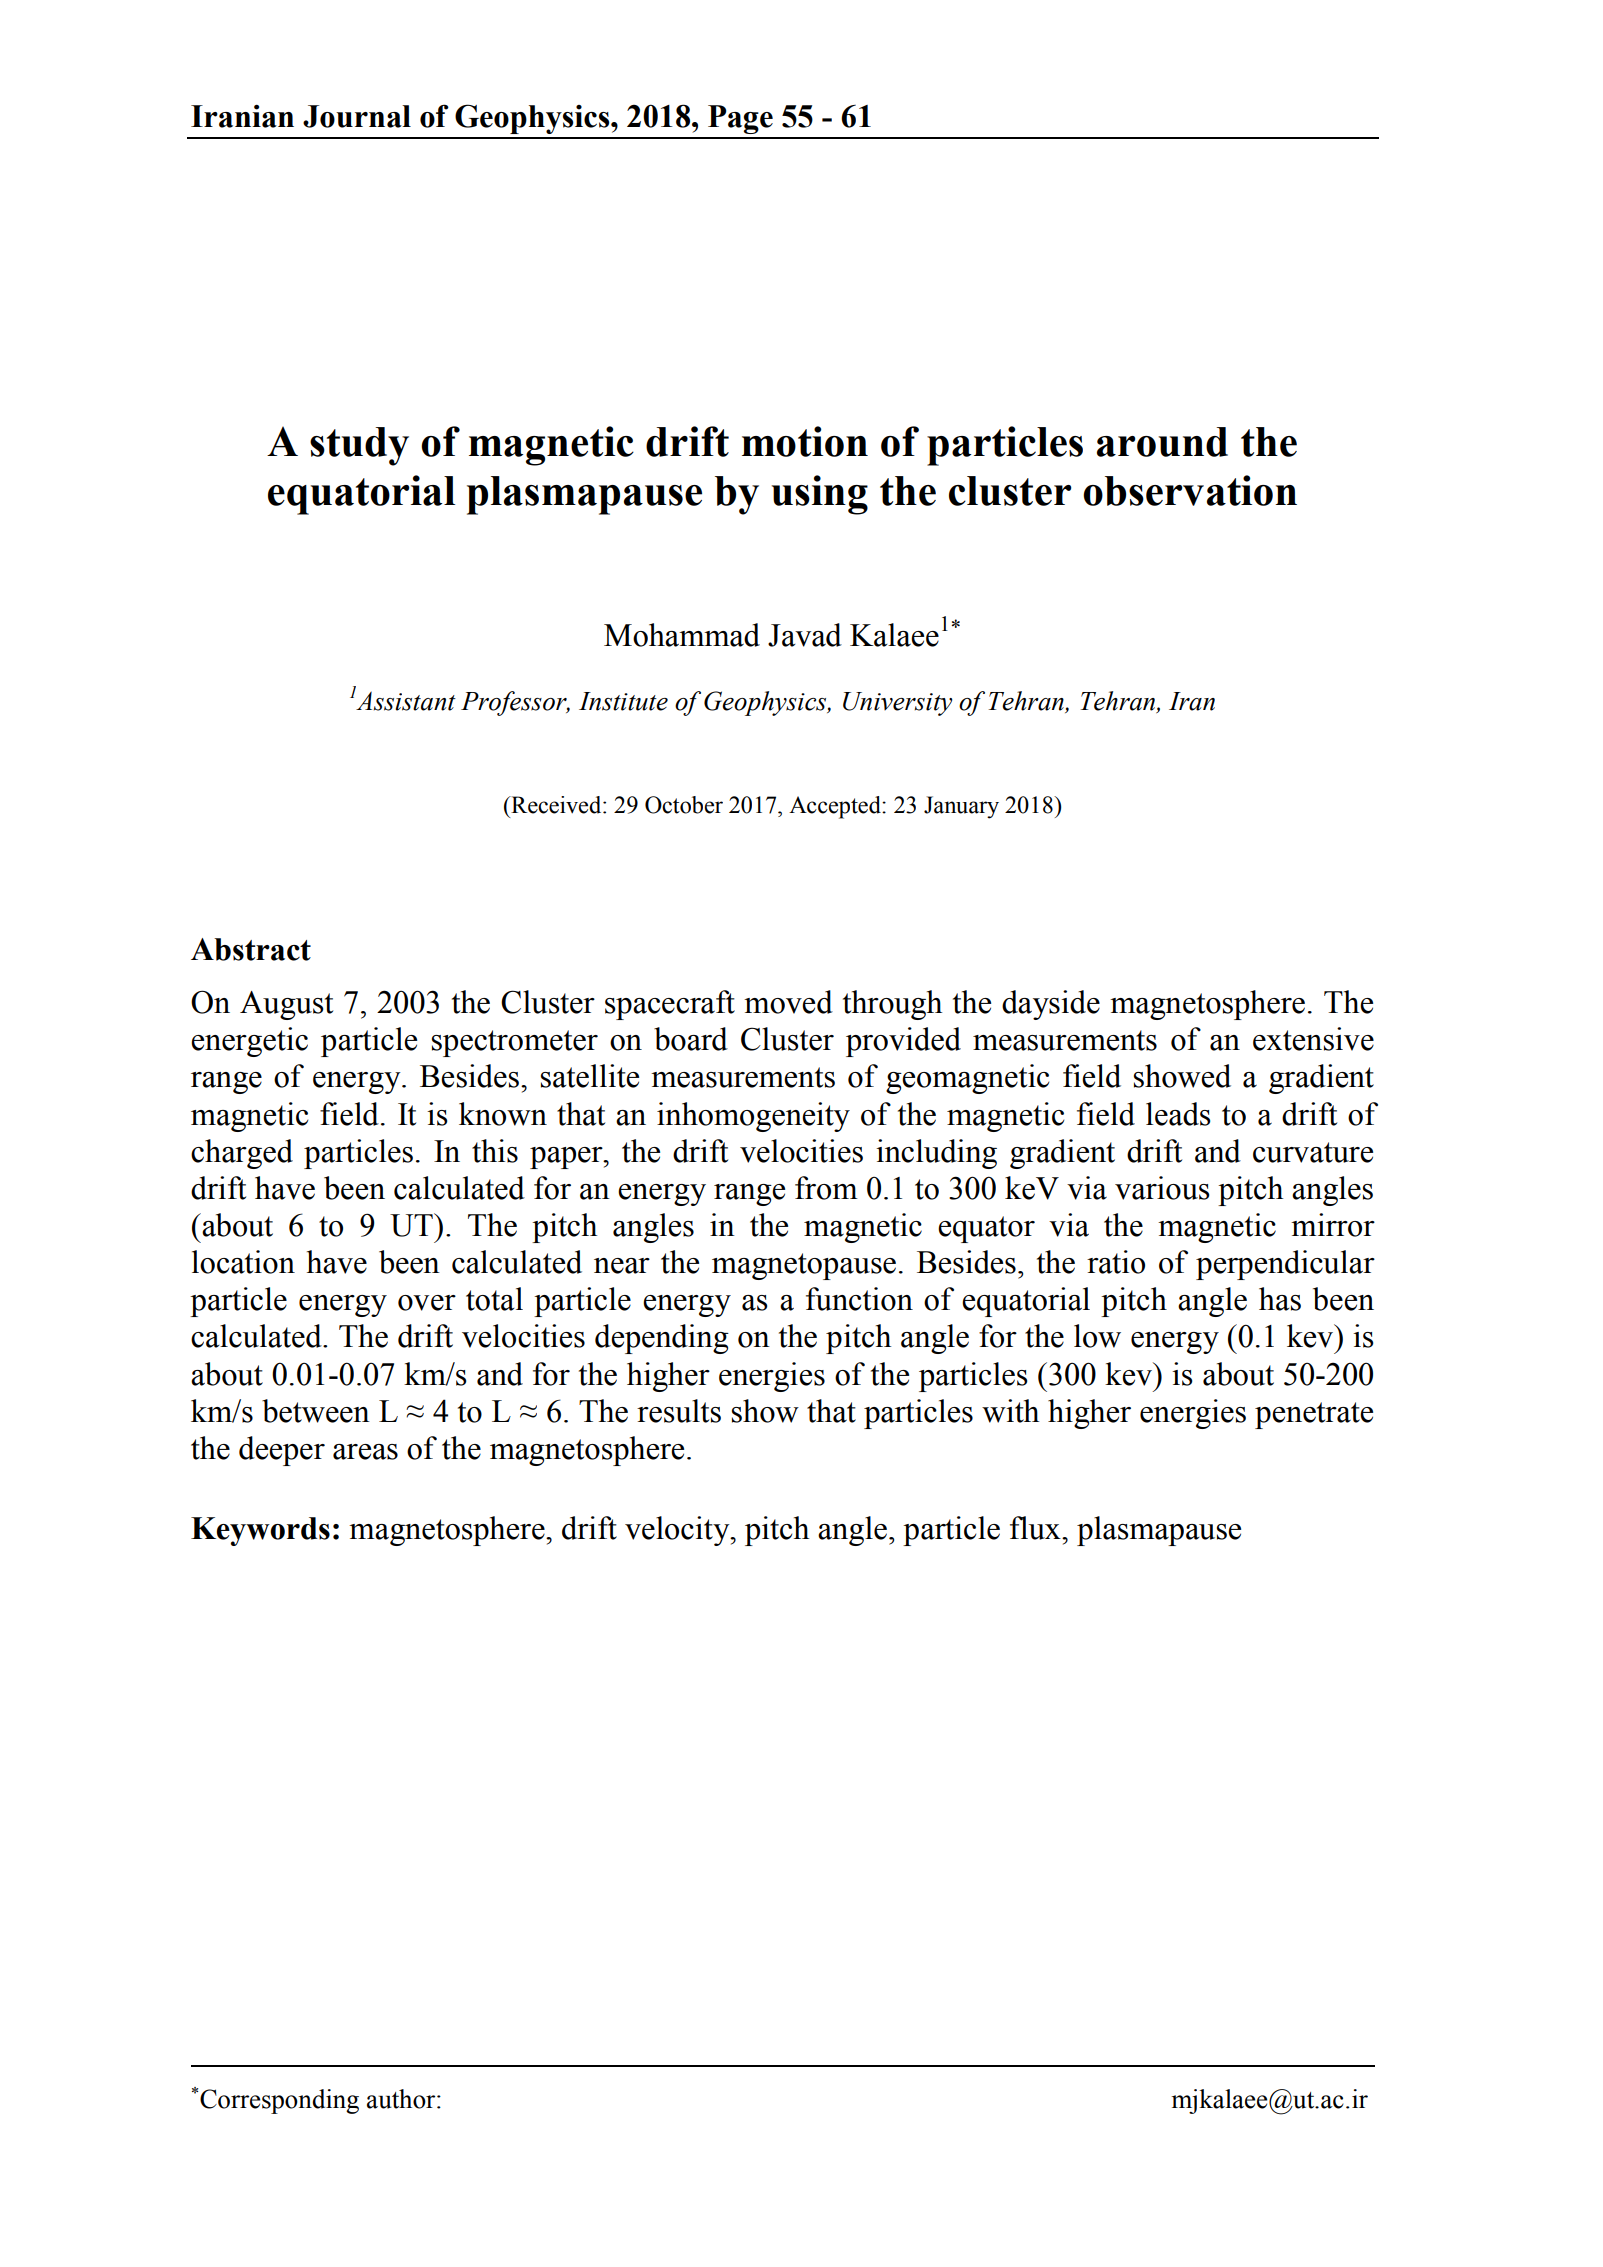 The image size is (1603, 2267). What do you see at coordinates (260, 1531) in the page?
I see `Keywords` at bounding box center [260, 1531].
